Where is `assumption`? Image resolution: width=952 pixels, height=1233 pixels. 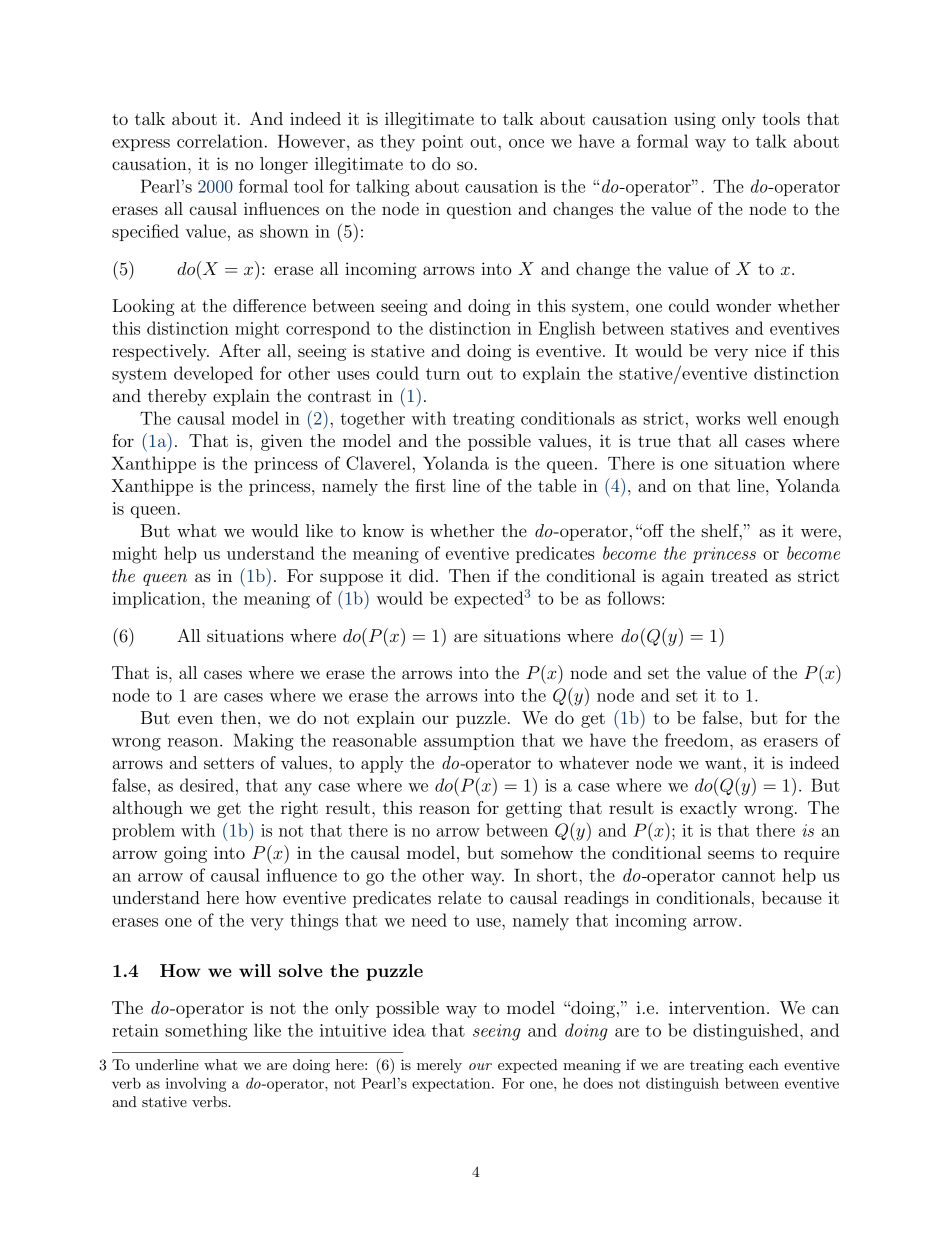
assumption is located at coordinates (469, 742).
